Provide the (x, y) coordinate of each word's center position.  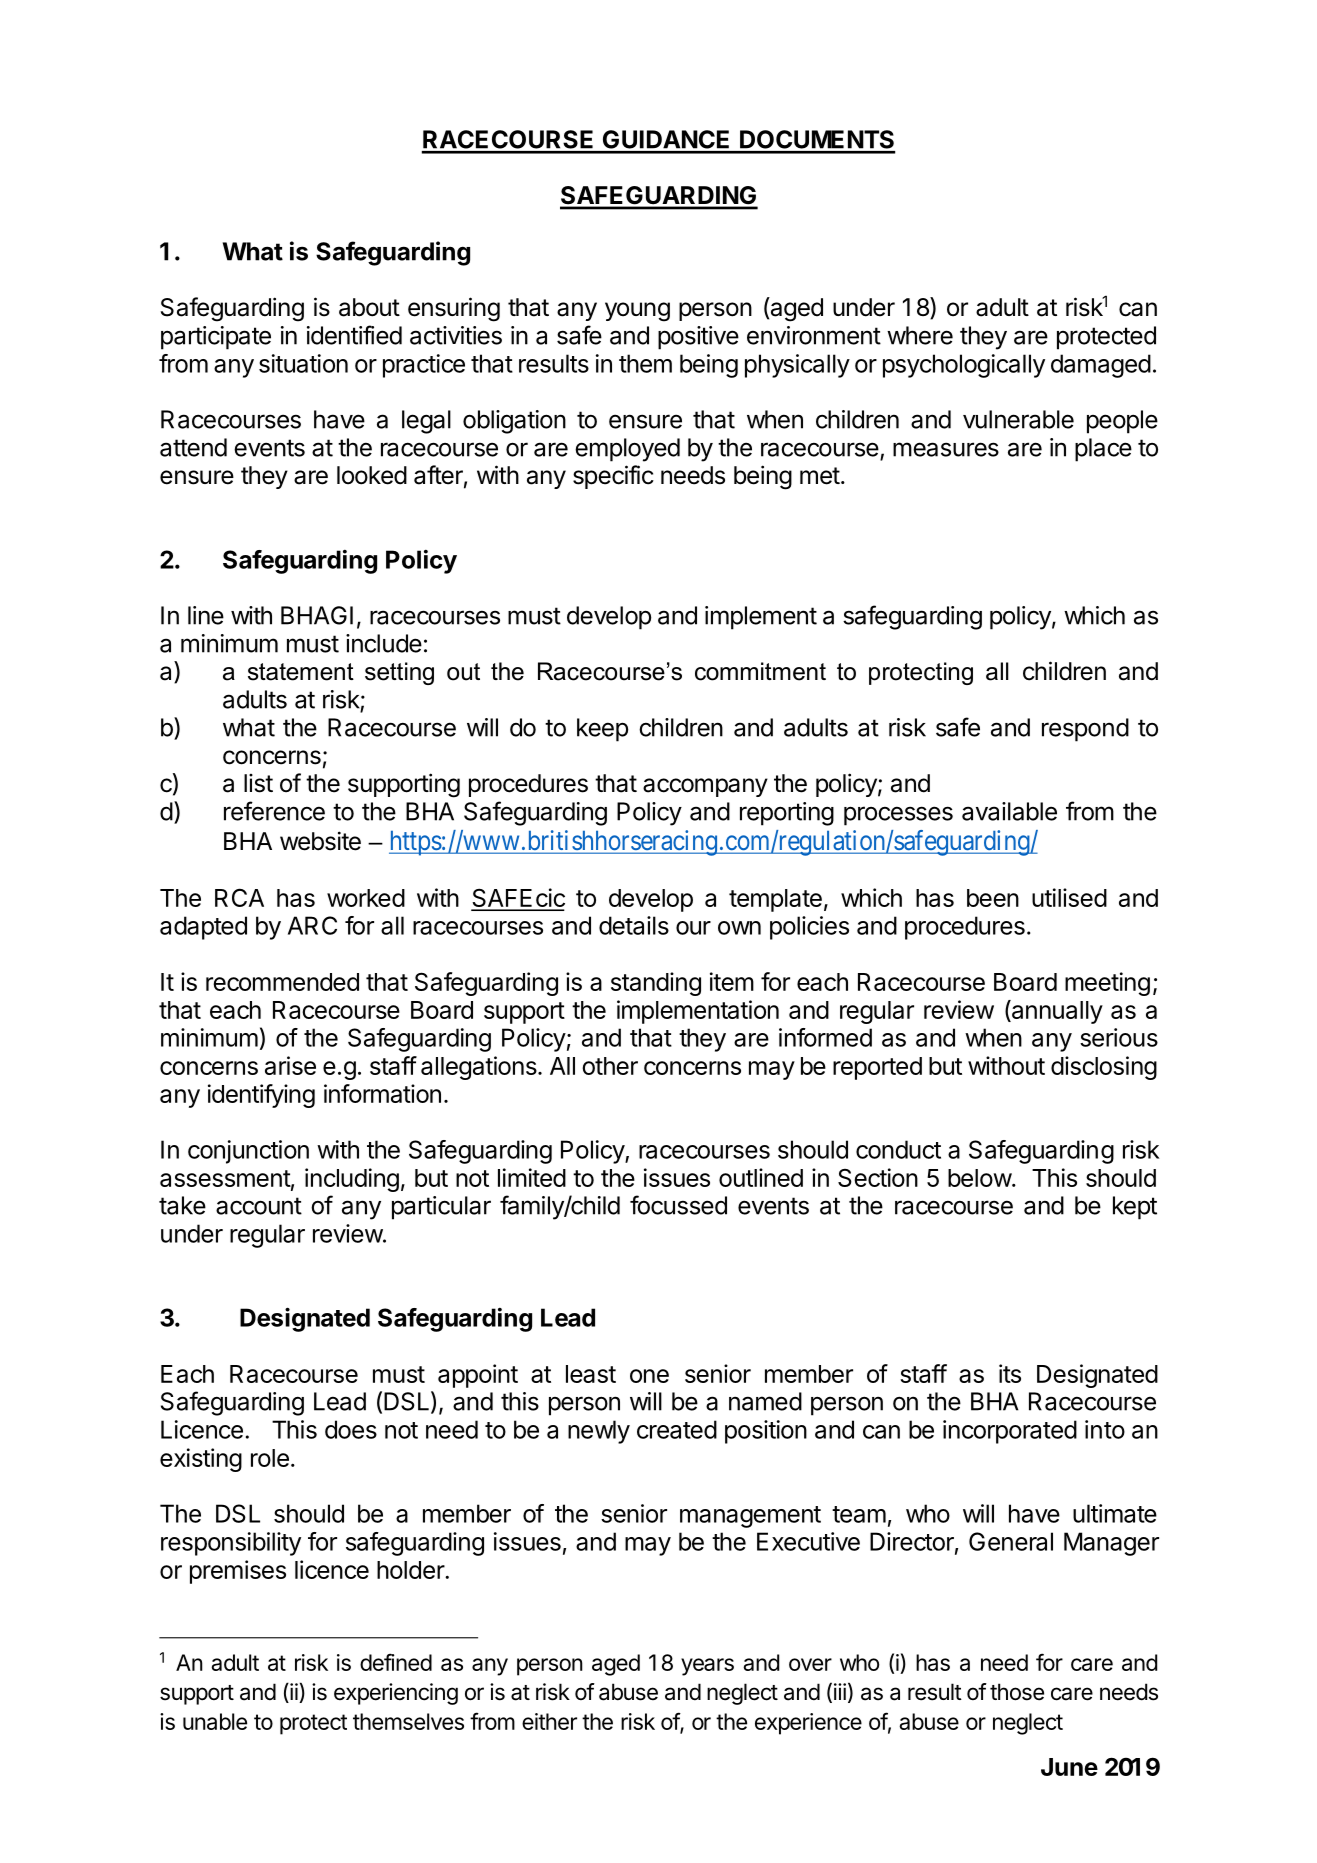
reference (274, 811)
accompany (705, 787)
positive (698, 338)
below (980, 1178)
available (1009, 811)
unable (215, 1721)
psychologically (964, 366)
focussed (678, 1205)
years (707, 1667)
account (259, 1206)
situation (303, 363)
